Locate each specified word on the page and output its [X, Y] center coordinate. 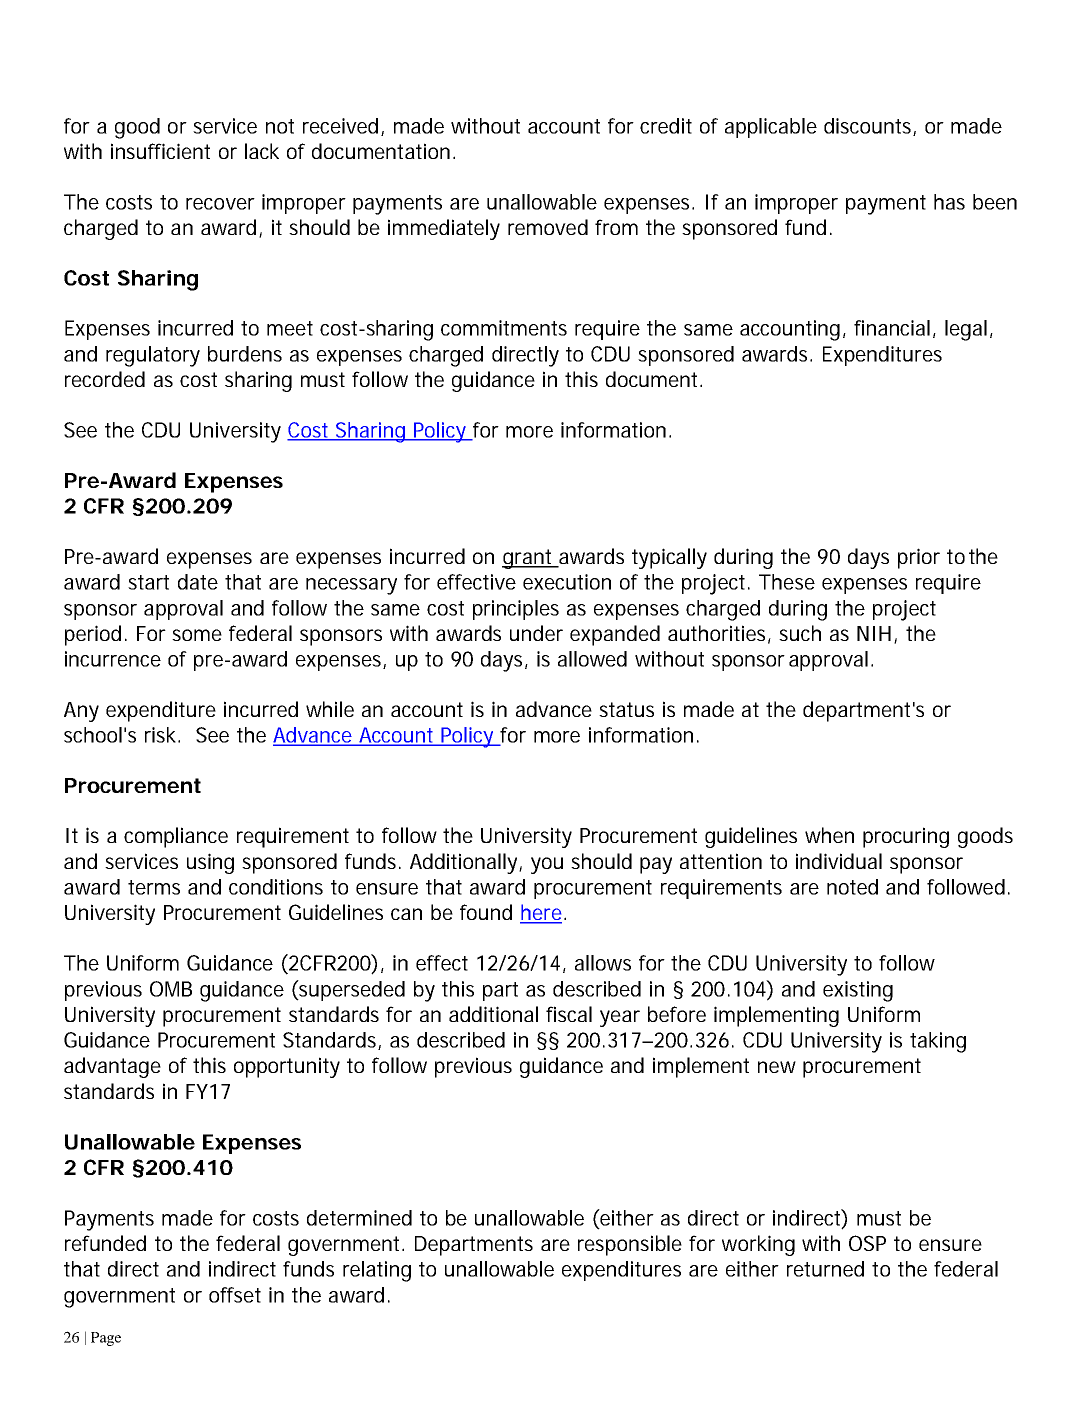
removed [548, 227]
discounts [869, 127]
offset [235, 1295]
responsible [630, 1245]
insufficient [160, 151]
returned [825, 1269]
